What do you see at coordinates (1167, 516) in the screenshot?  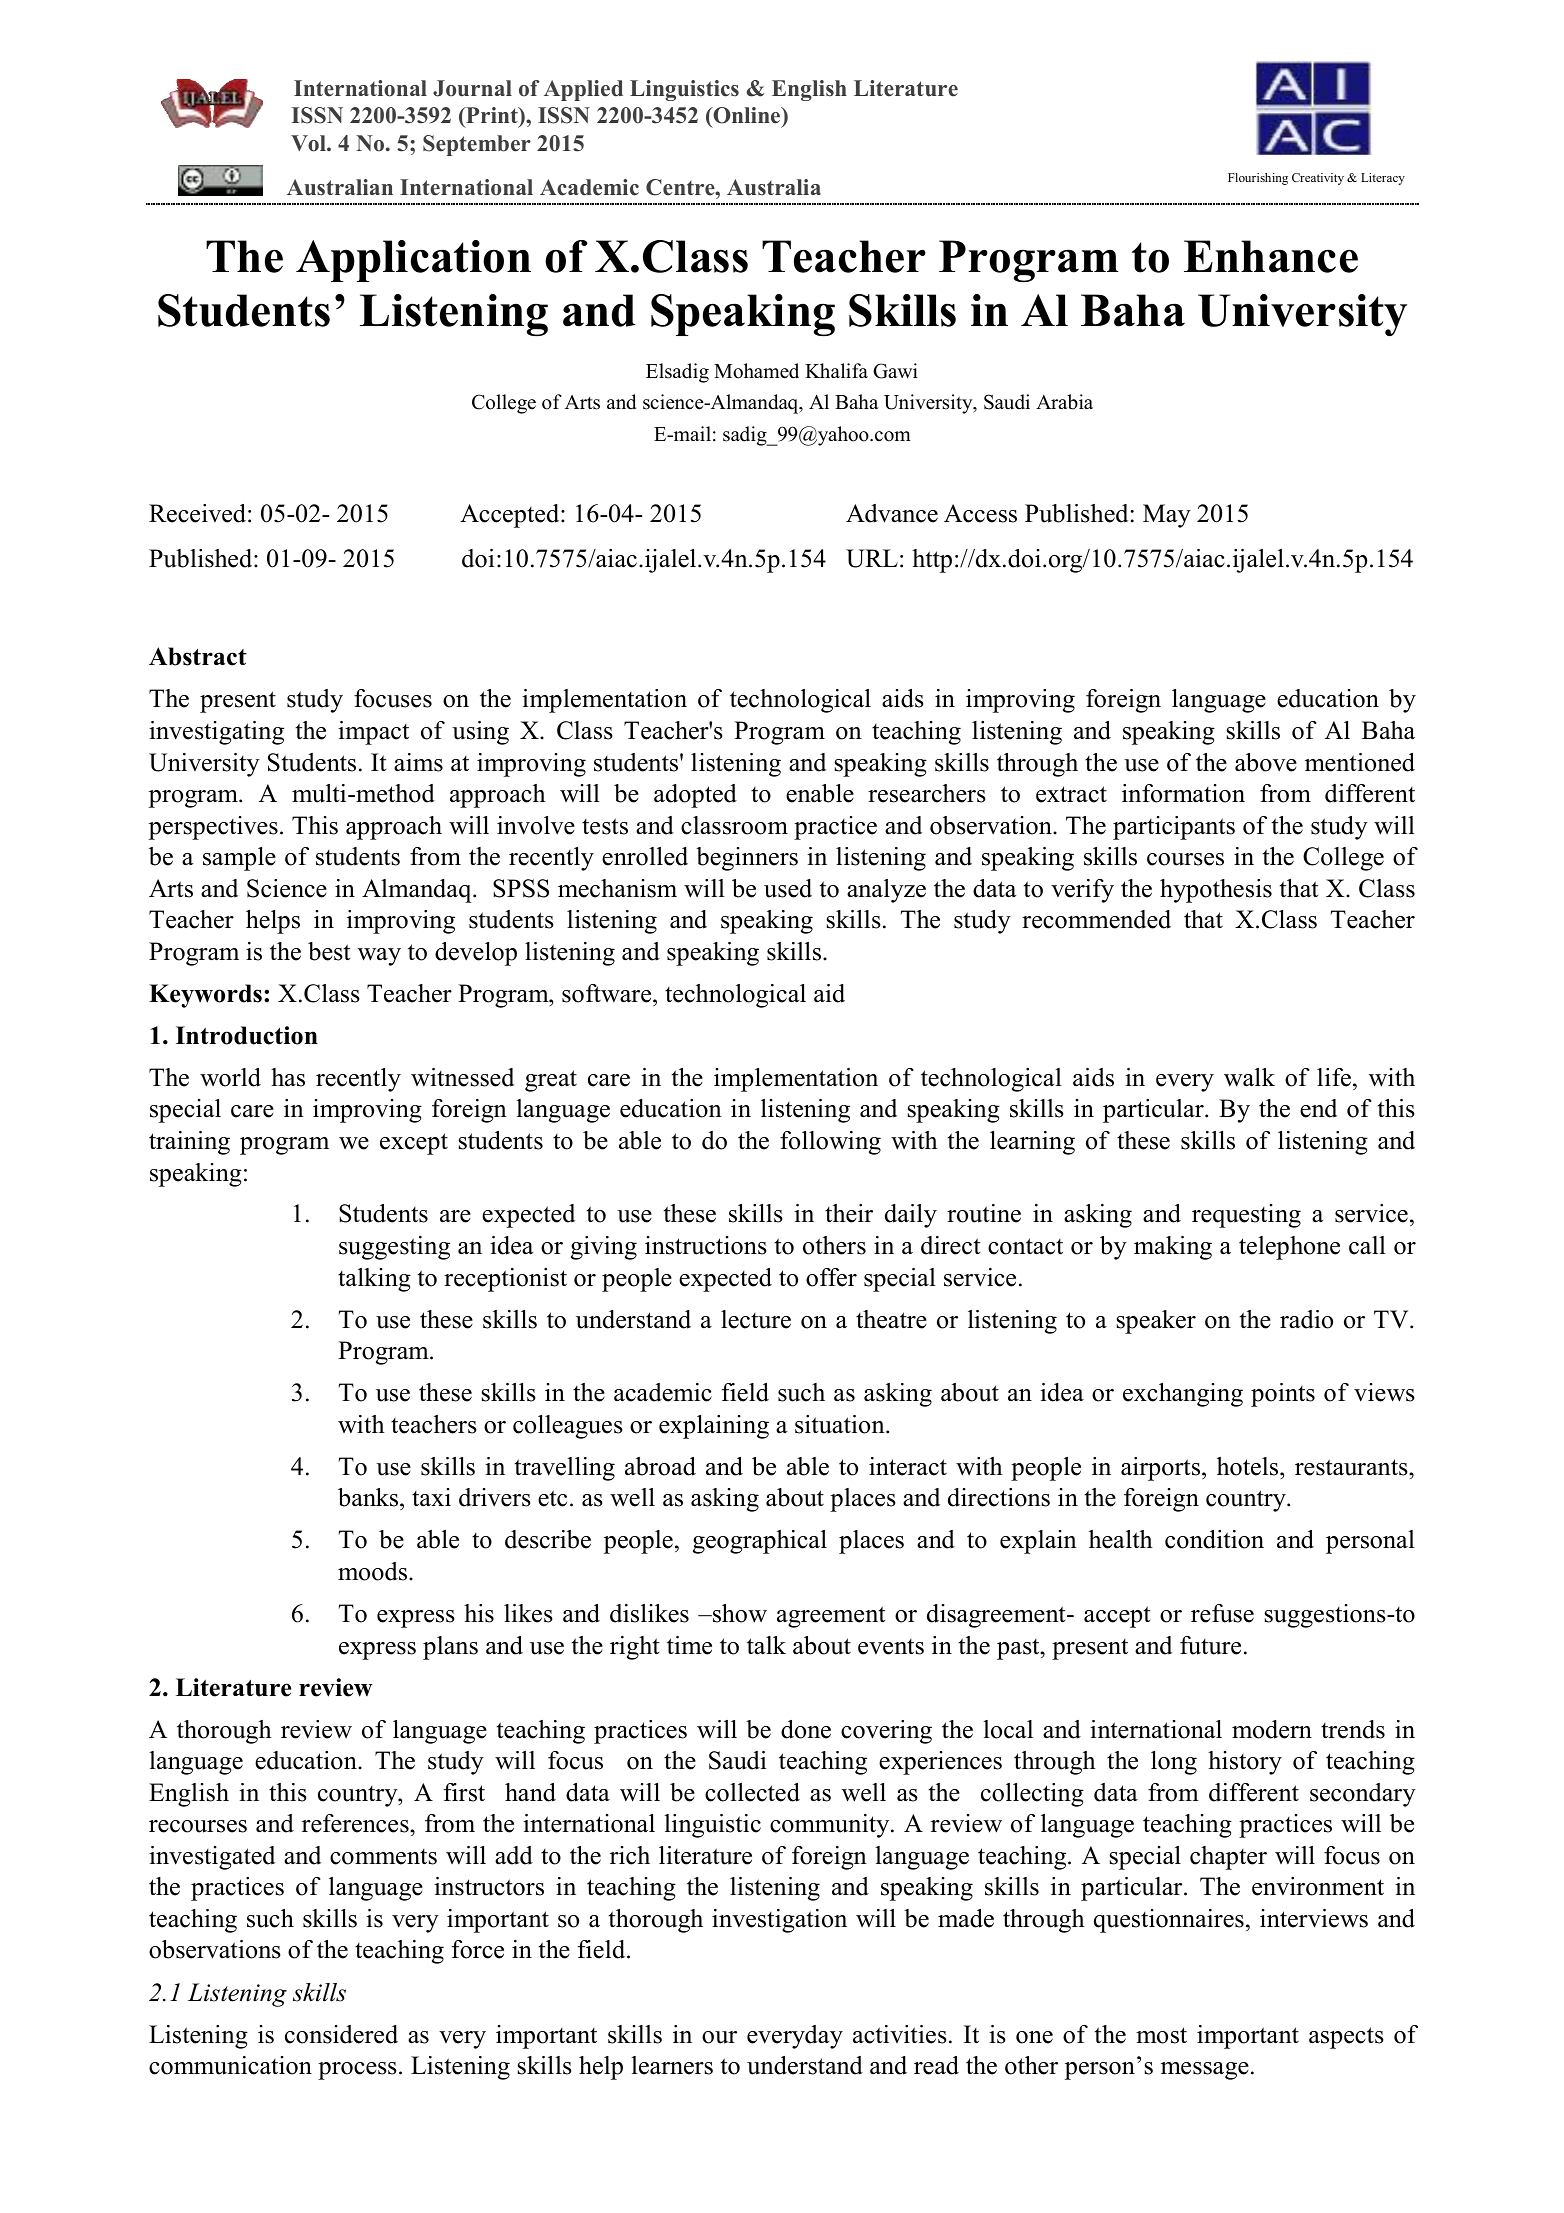 I see `May` at bounding box center [1167, 516].
